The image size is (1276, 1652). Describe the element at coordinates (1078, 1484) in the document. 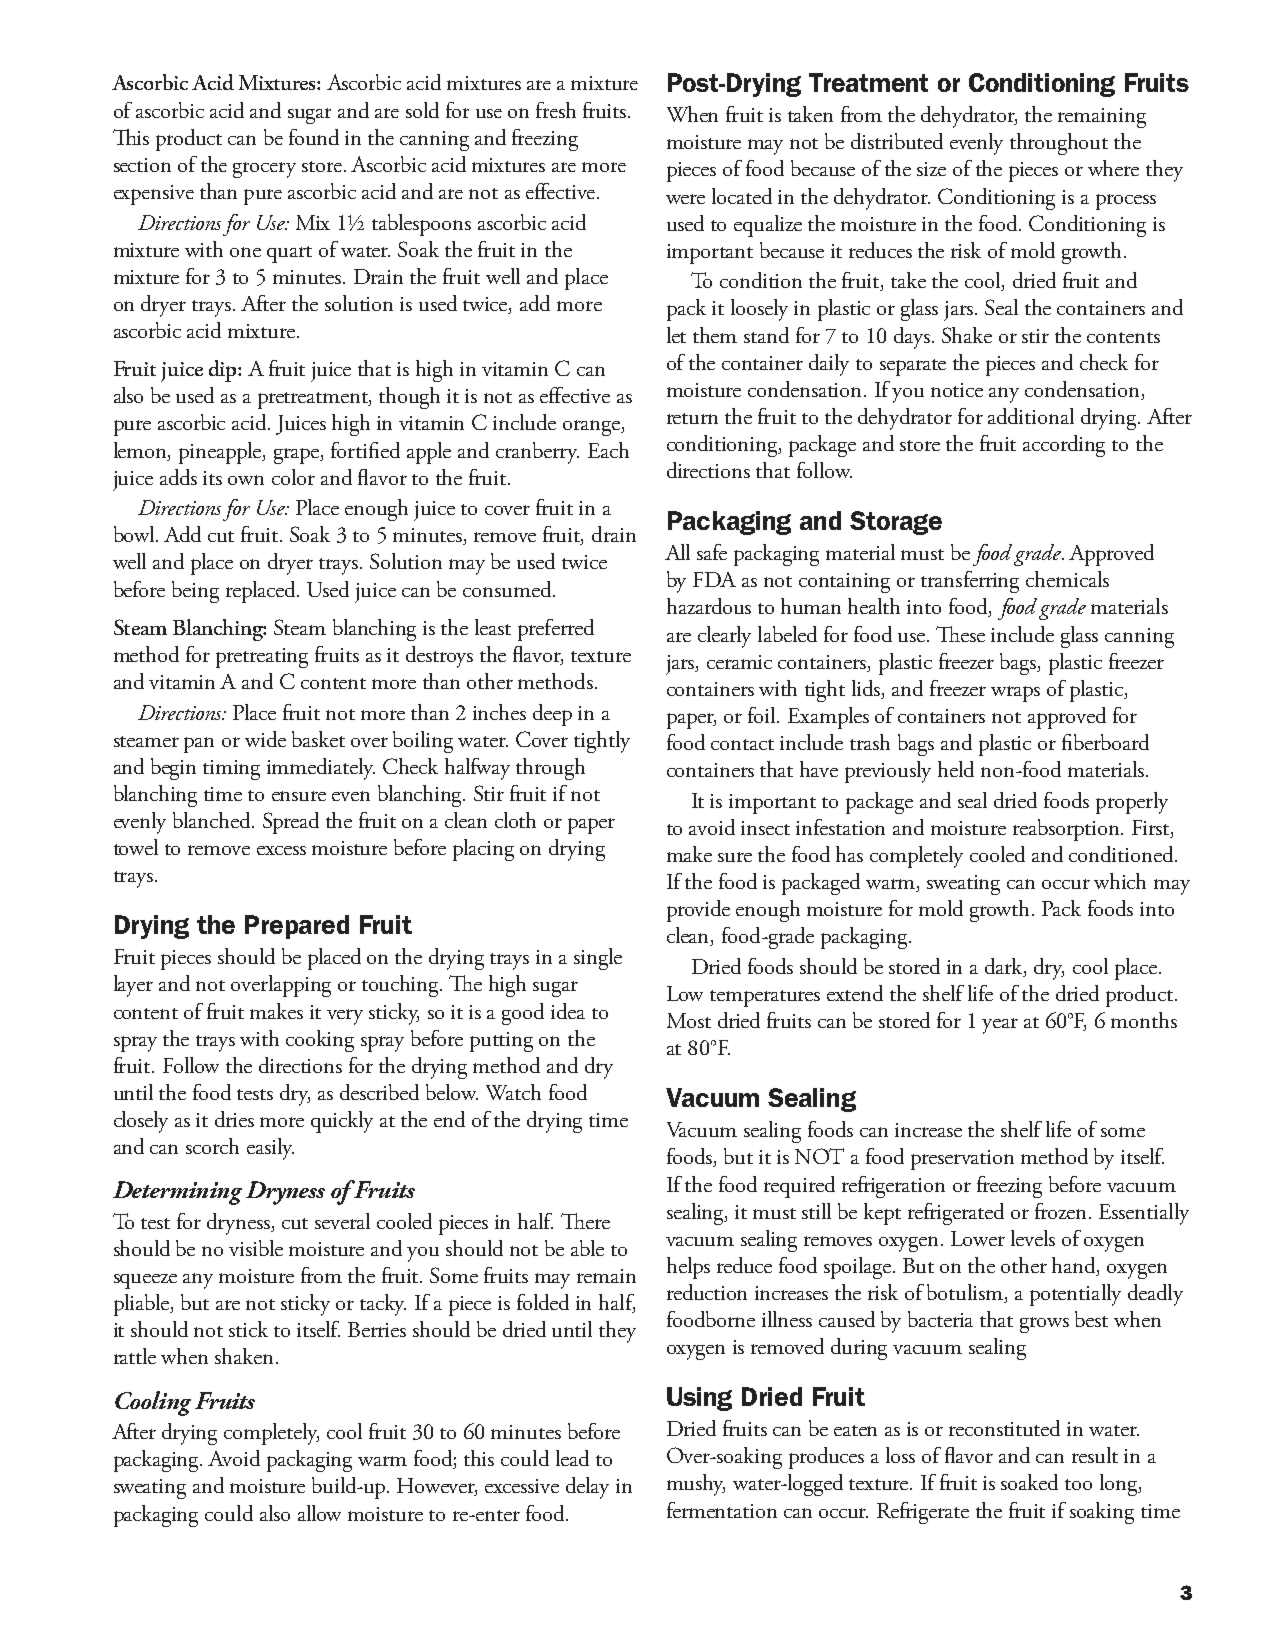

I see `too` at that location.
